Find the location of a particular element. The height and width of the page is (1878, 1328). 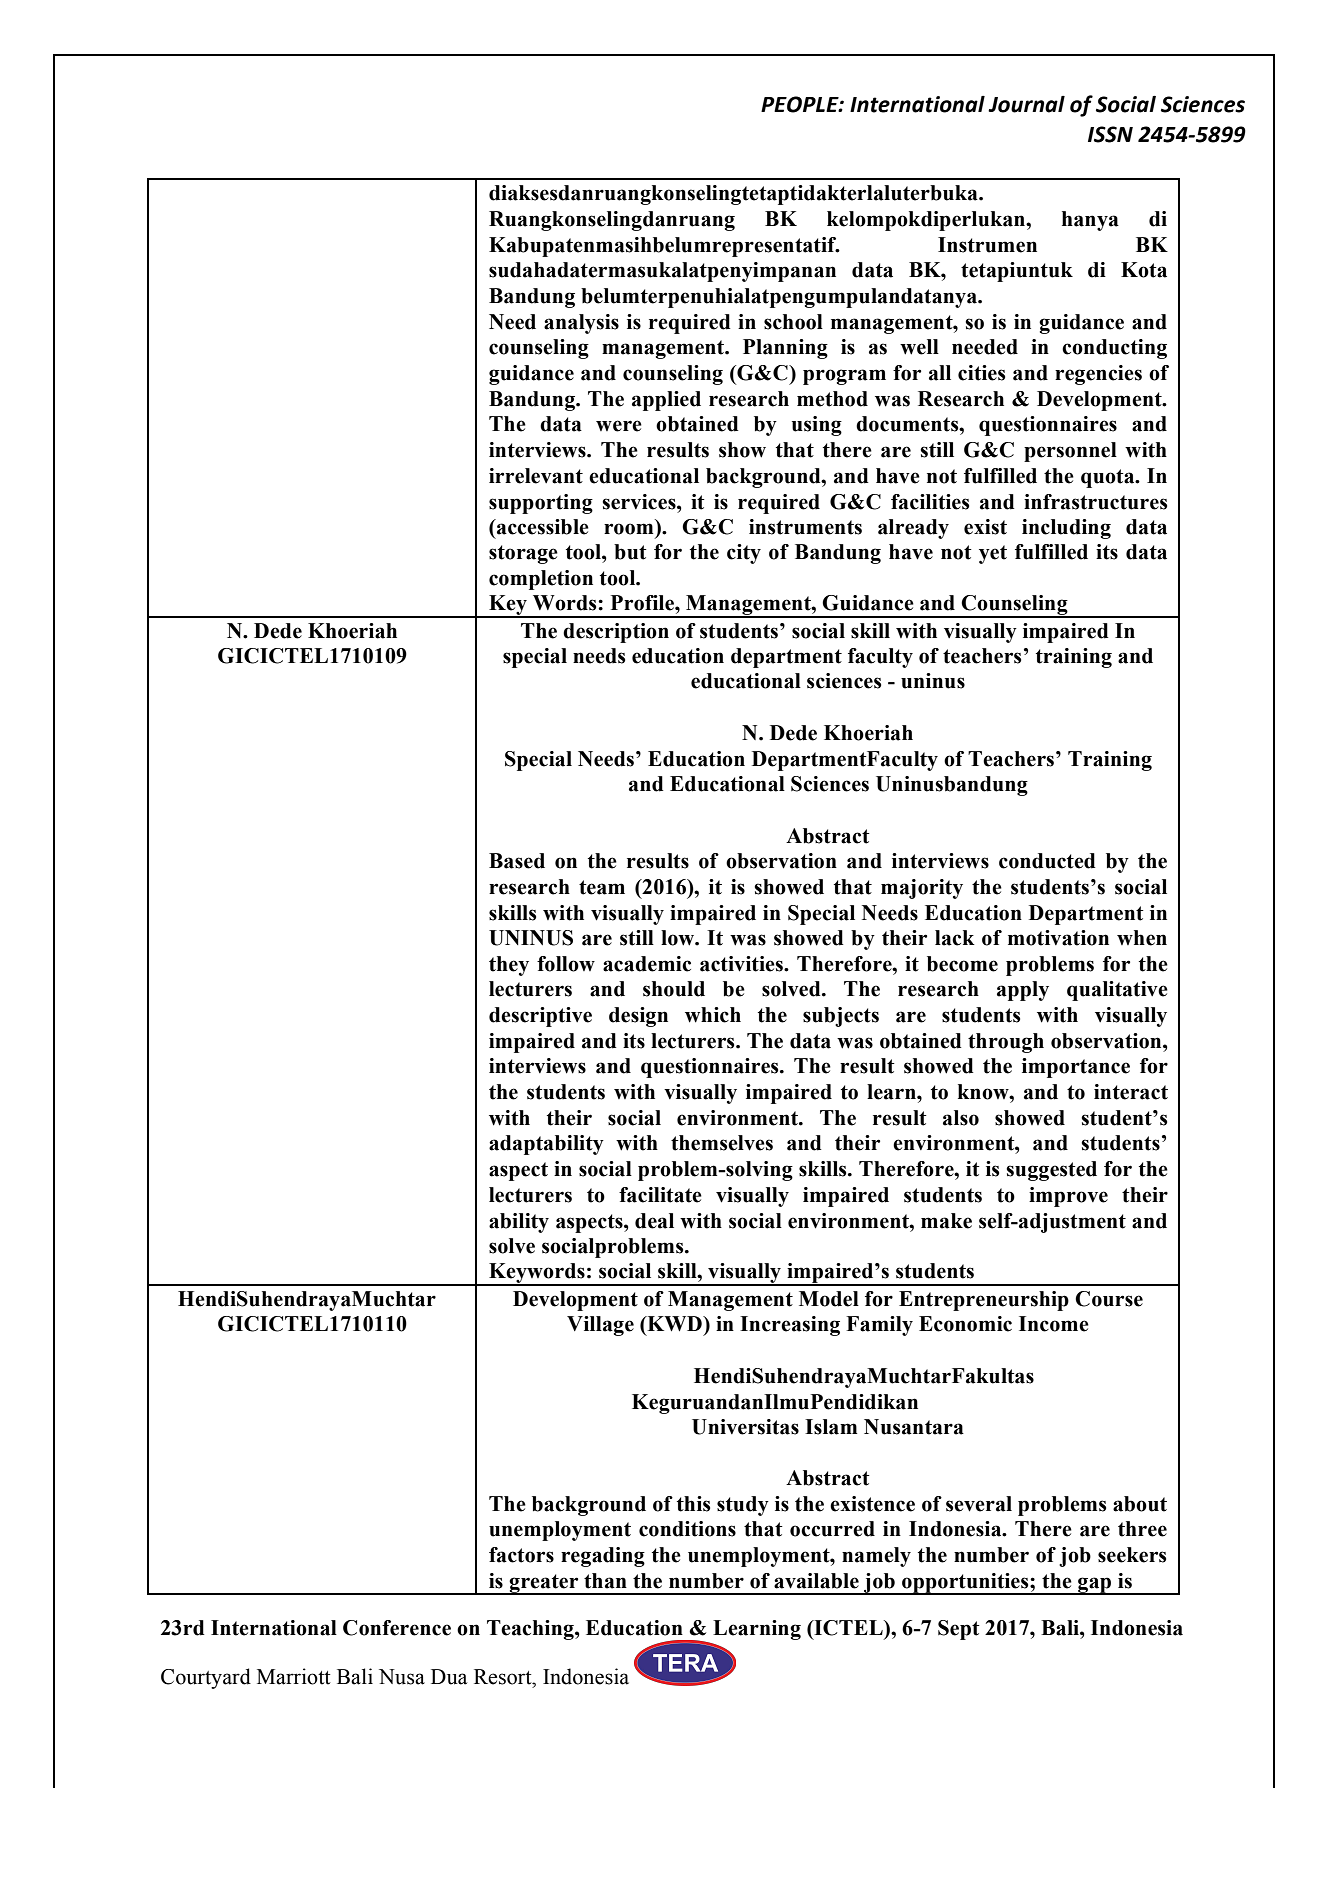

team is located at coordinates (602, 887).
